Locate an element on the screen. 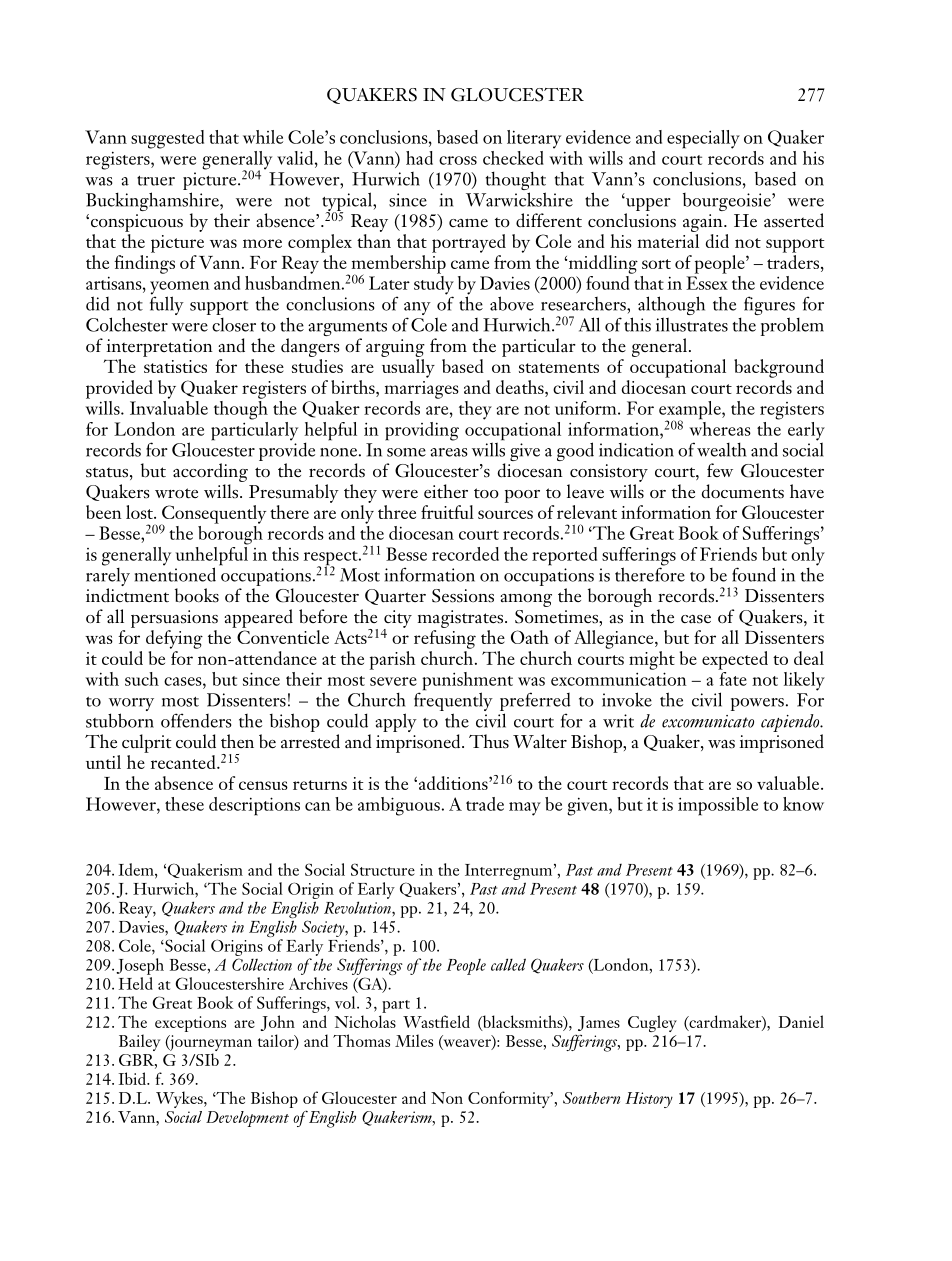  cross is located at coordinates (458, 160).
